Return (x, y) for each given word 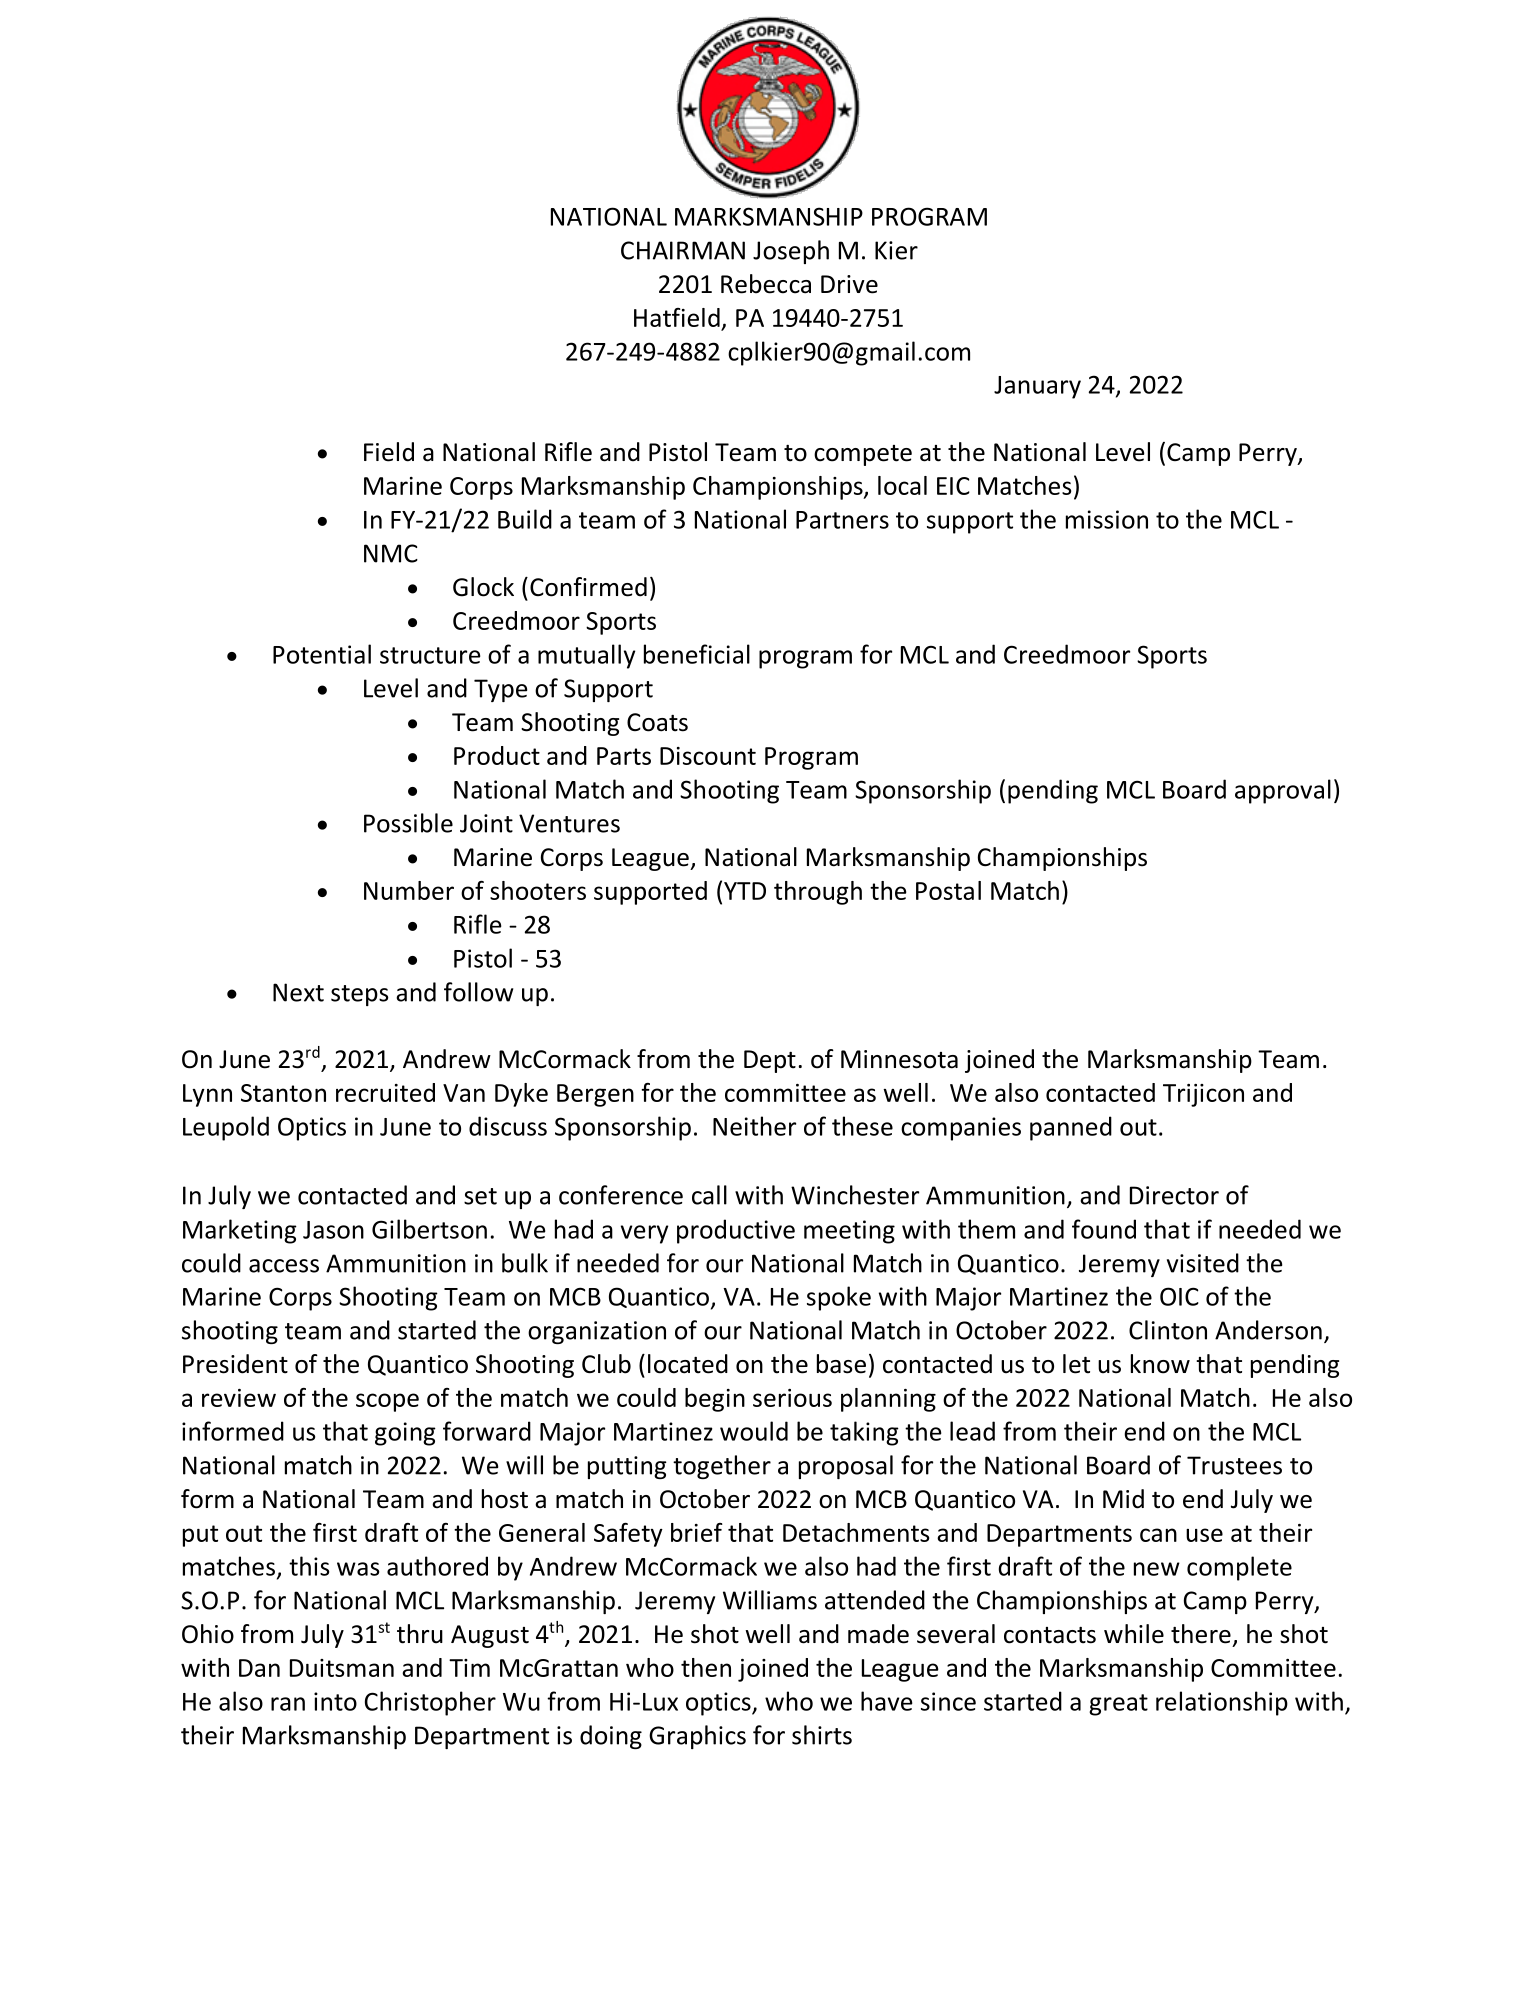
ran (288, 1704)
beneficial (697, 654)
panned (1071, 1128)
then (706, 1667)
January (1037, 387)
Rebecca (766, 284)
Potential (322, 654)
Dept (770, 1061)
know (1160, 1364)
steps (360, 995)
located (688, 1364)
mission (1107, 519)
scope (387, 1402)
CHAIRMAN (683, 250)
